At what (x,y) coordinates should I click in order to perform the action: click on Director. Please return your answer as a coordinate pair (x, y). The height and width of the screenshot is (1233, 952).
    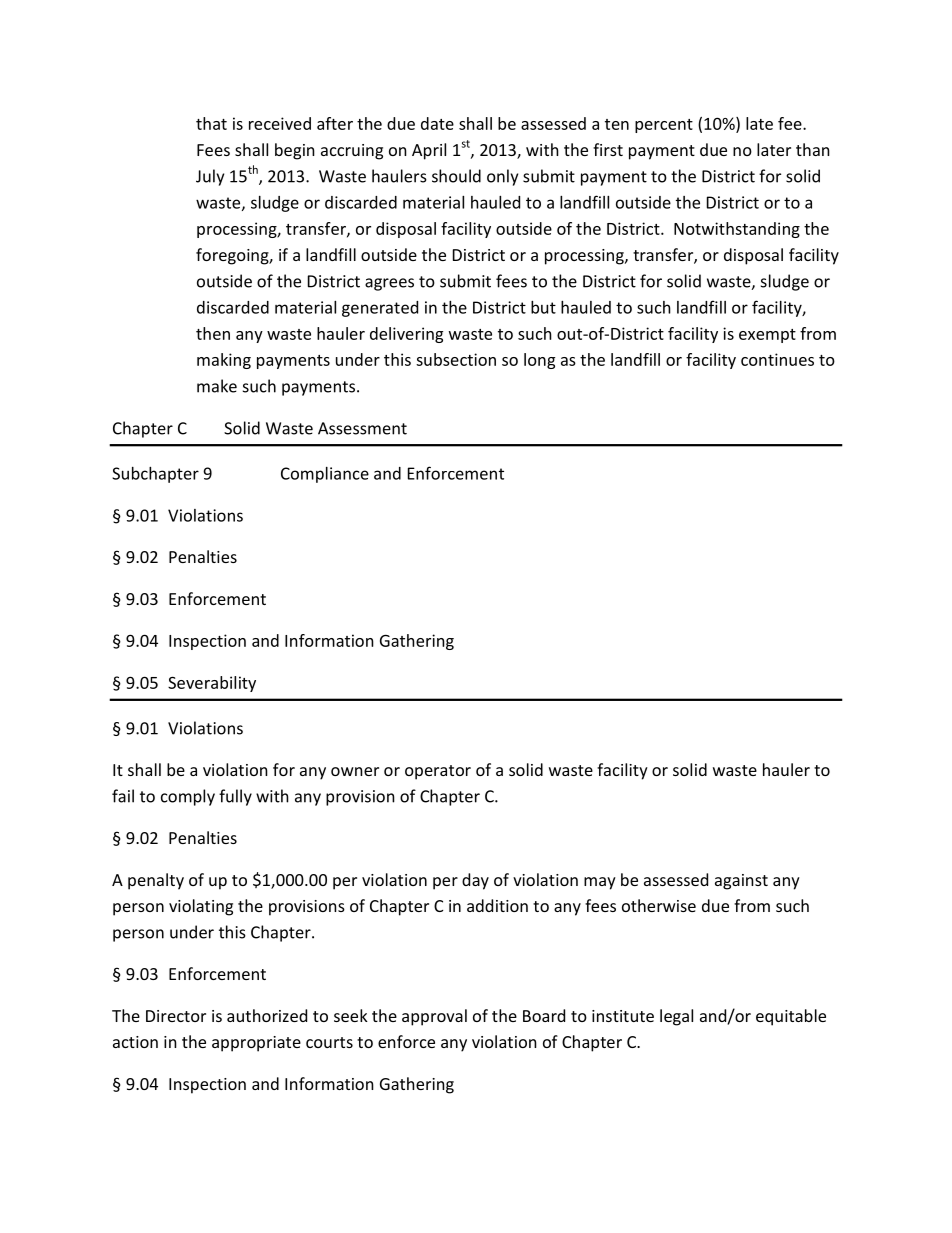
    Looking at the image, I should click on (176, 1016).
